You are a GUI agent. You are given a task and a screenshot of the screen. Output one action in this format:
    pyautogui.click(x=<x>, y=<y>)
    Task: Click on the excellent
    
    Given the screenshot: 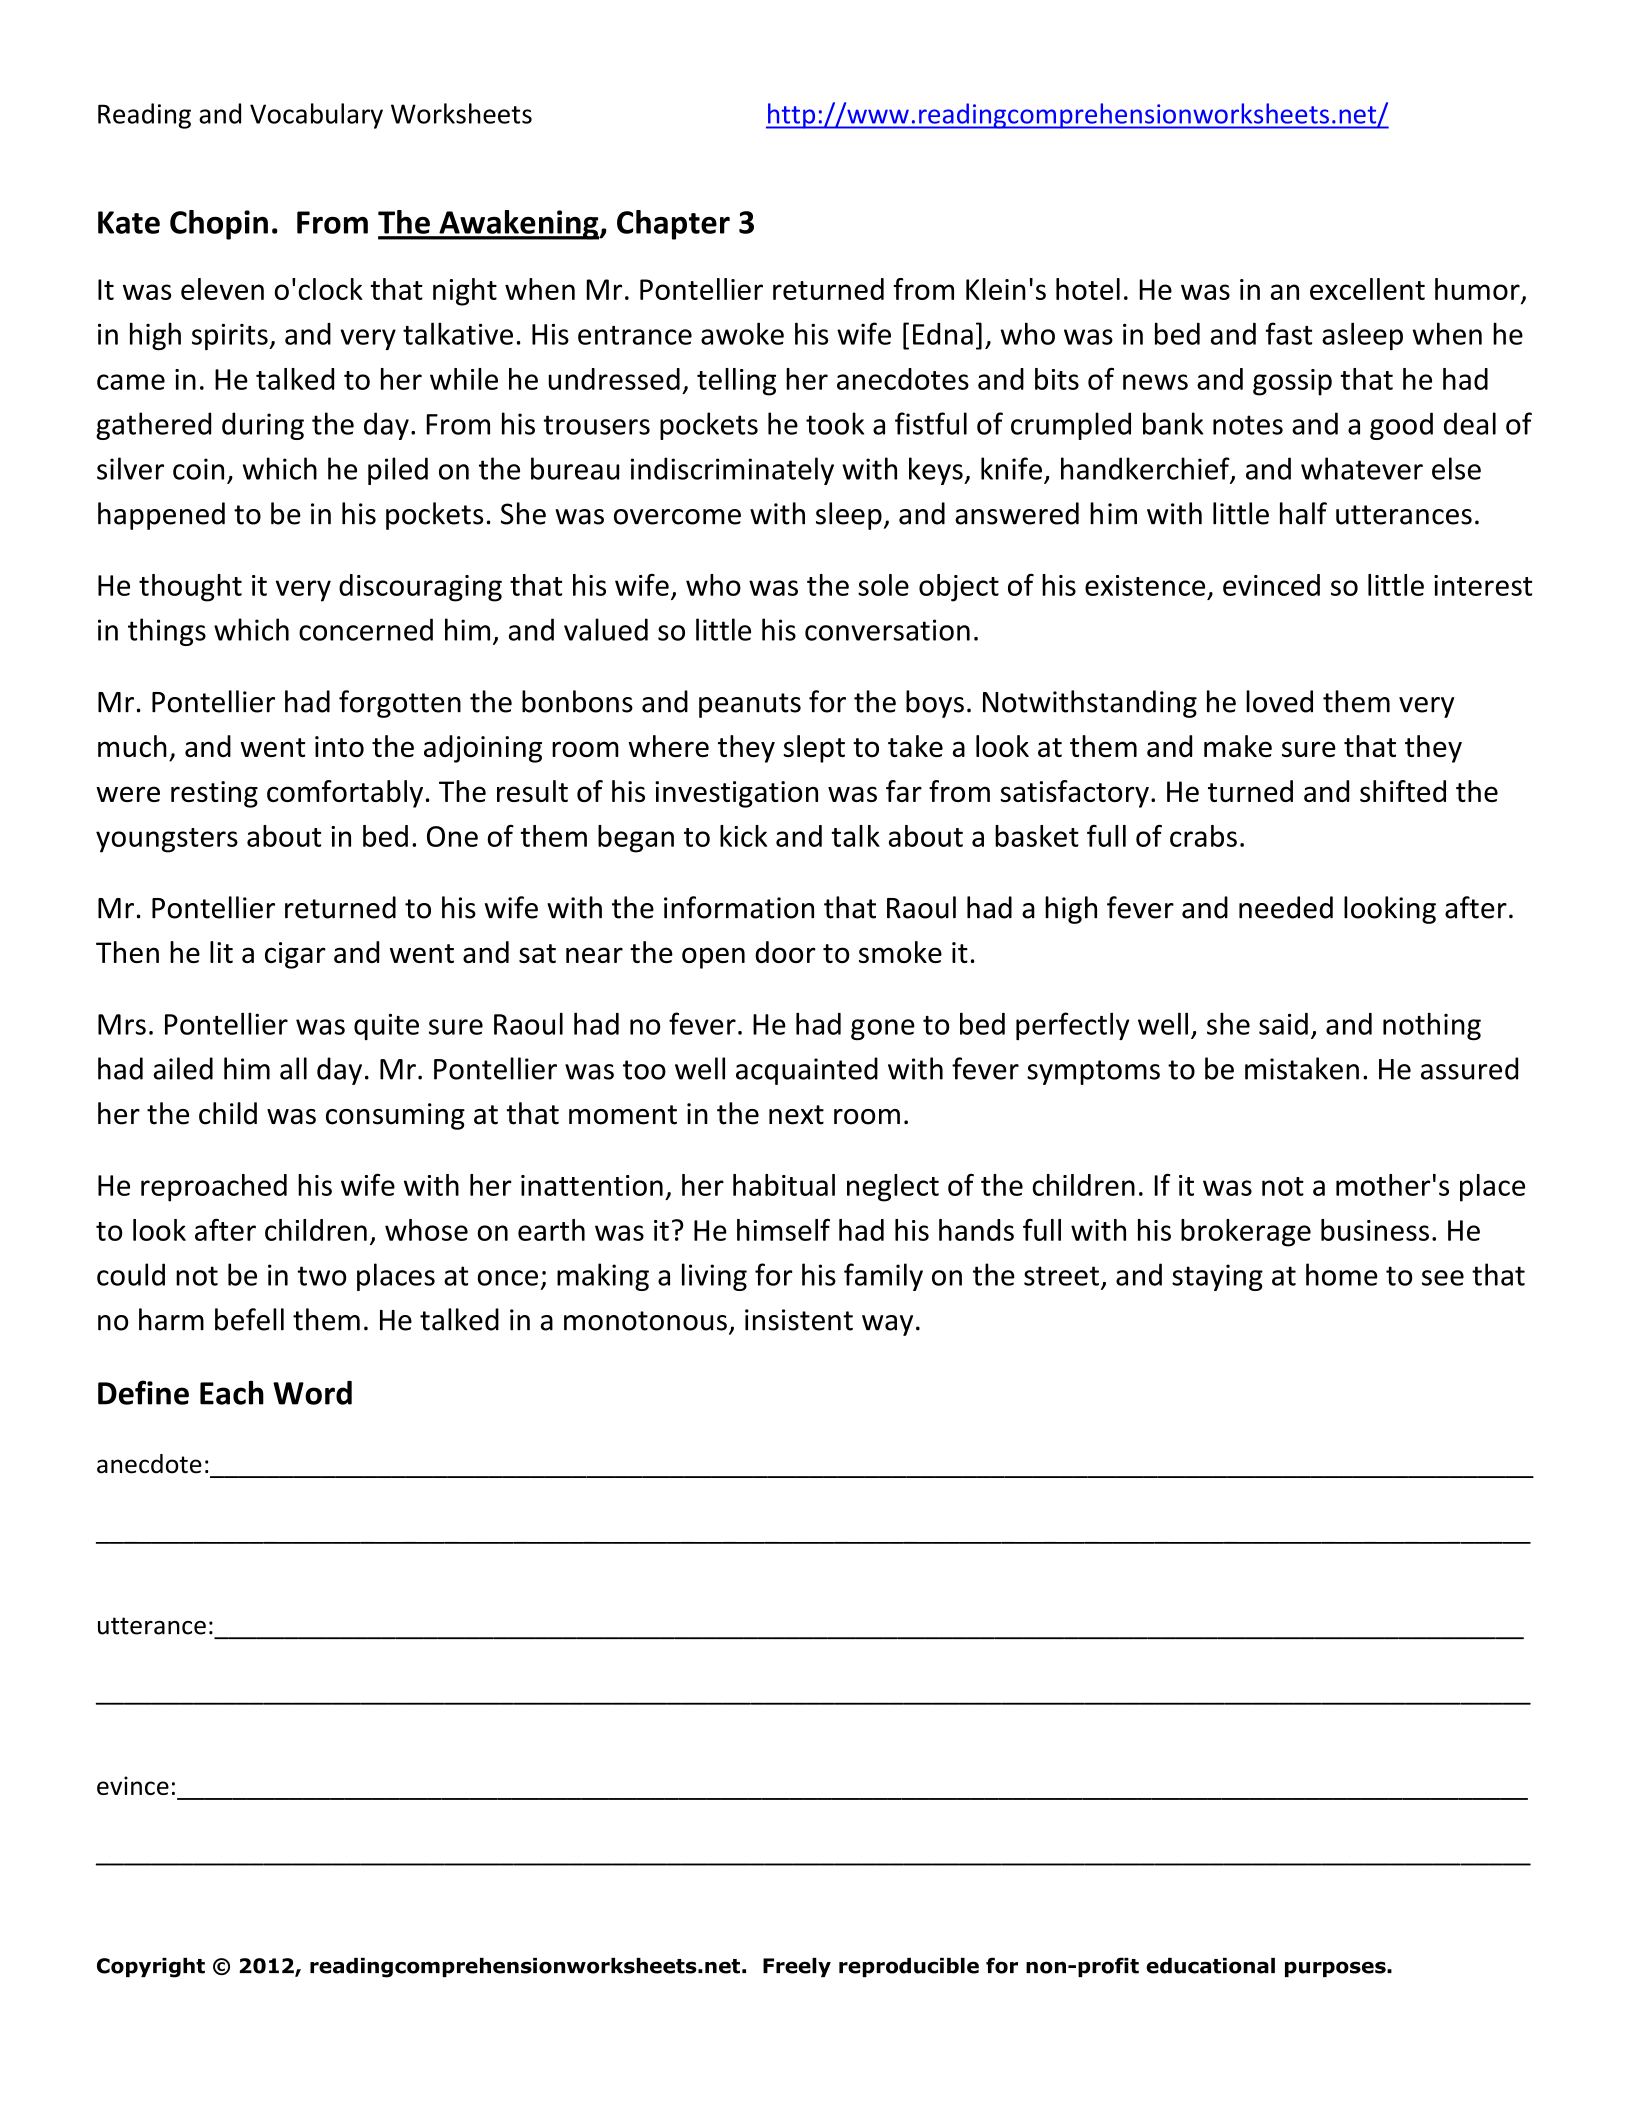 What is the action you would take?
    pyautogui.click(x=1367, y=289)
